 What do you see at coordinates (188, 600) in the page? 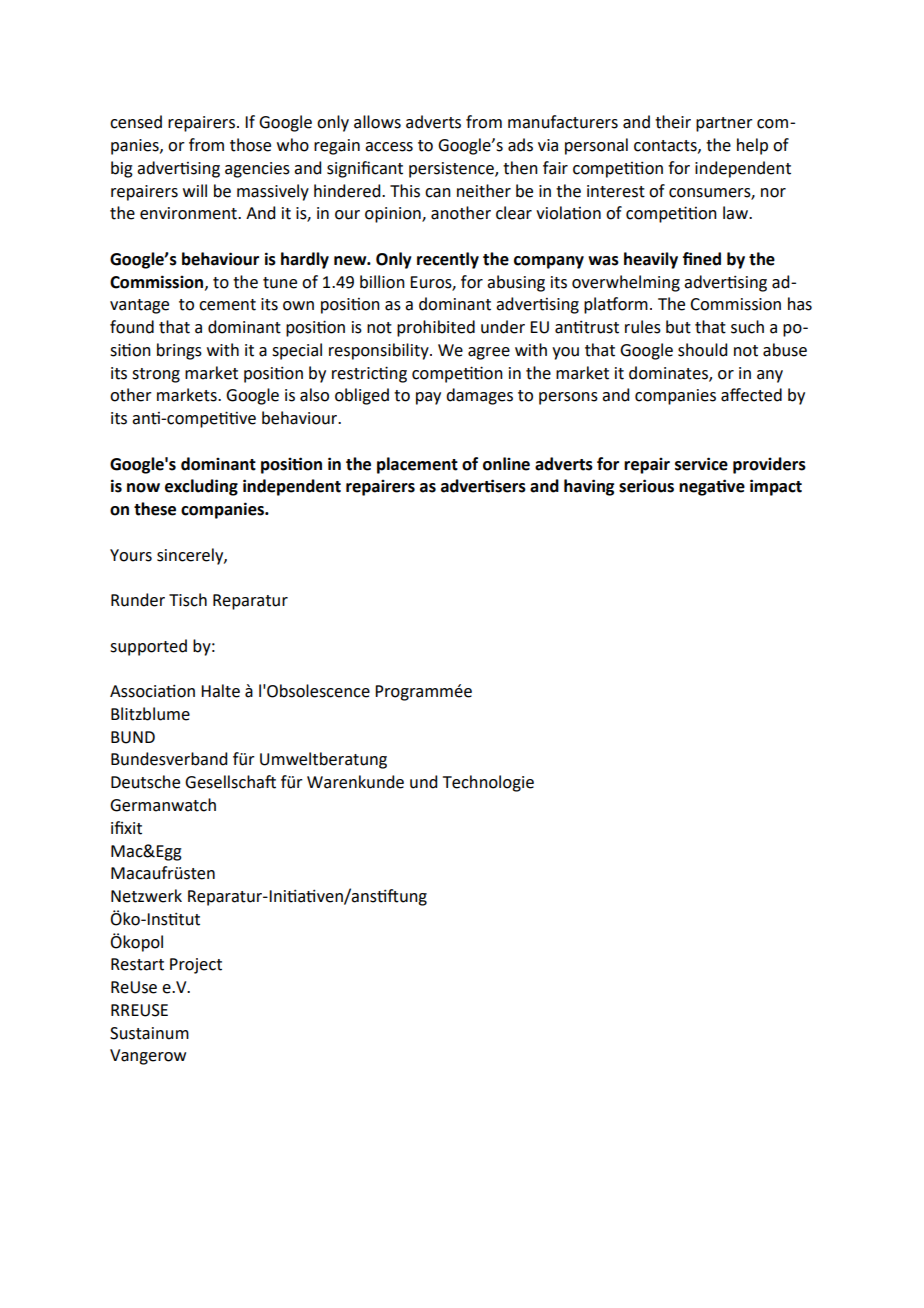
I see `Tisch` at bounding box center [188, 600].
